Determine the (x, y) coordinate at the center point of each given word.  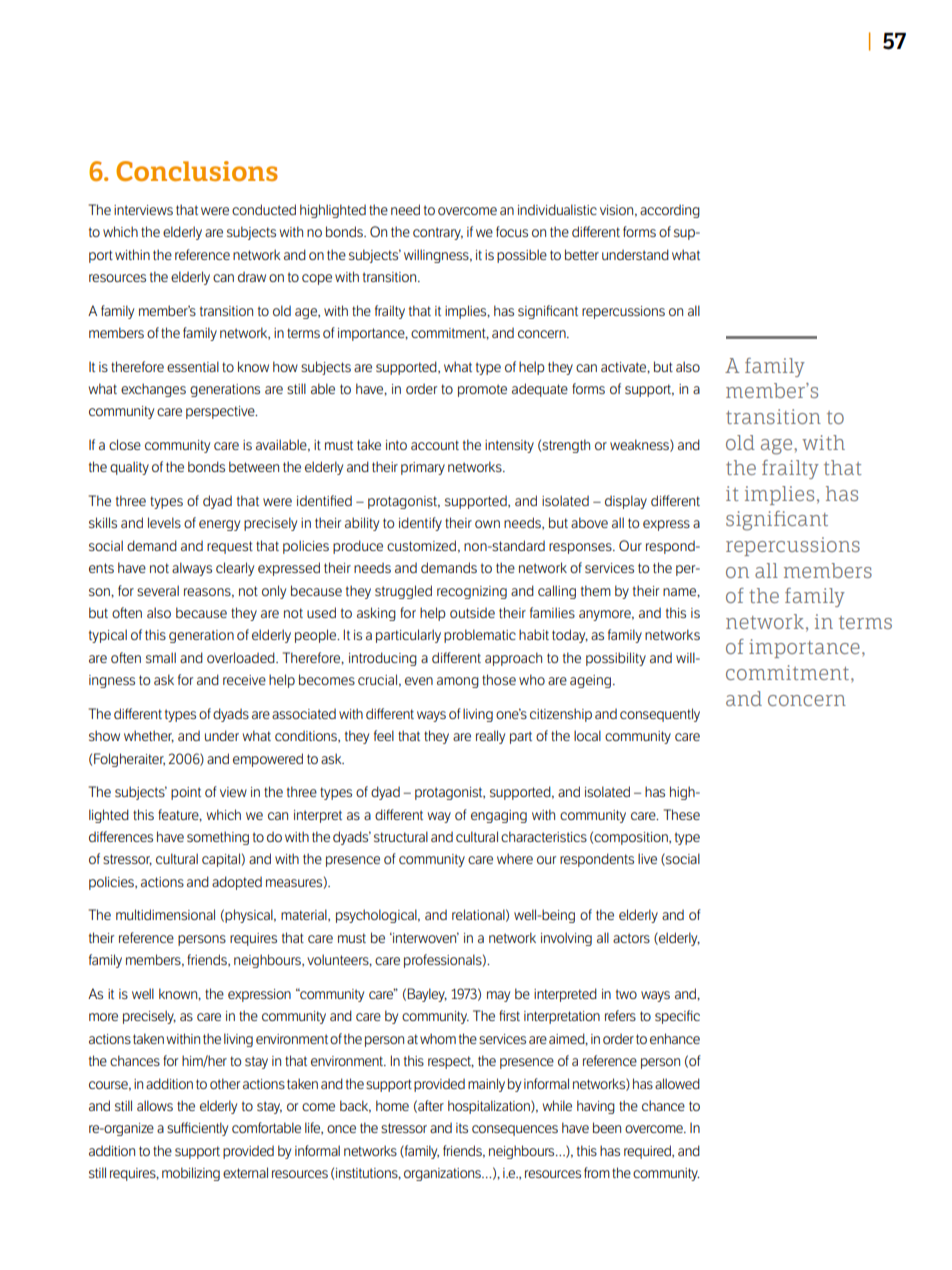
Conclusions (197, 171)
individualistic (557, 209)
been (607, 1127)
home (392, 1105)
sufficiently (197, 1129)
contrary (438, 233)
